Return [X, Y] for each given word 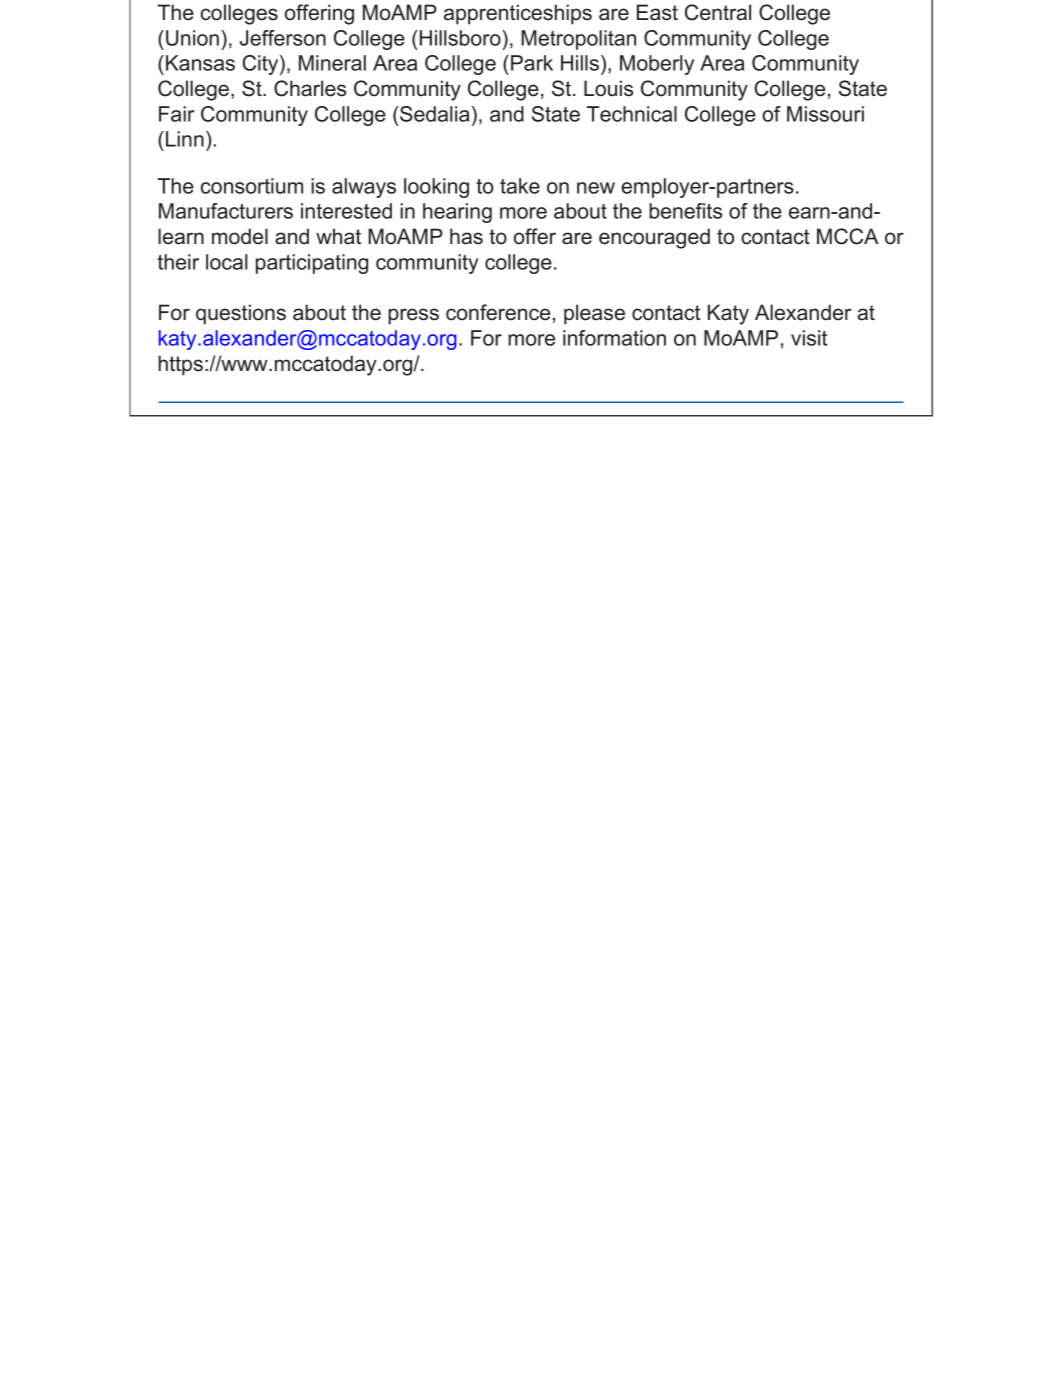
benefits [685, 211]
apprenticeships [518, 14]
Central [718, 12]
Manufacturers [226, 211]
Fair [176, 114]
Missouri [825, 114]
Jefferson [283, 38]
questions [241, 314]
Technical [632, 114]
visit [809, 338]
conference [498, 312]
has [466, 236]
